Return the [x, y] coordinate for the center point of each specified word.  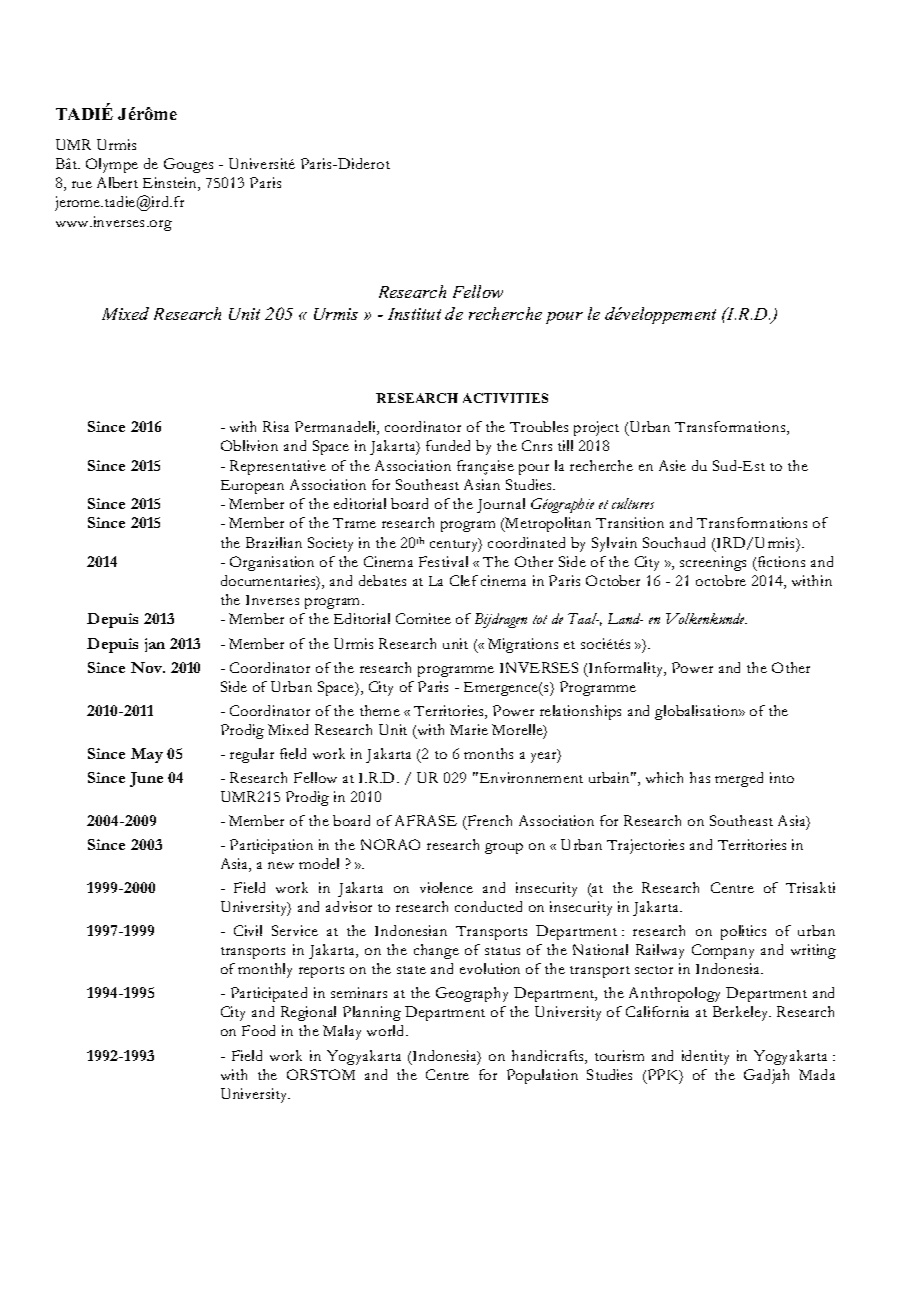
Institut [414, 314]
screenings [713, 563]
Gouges [188, 165]
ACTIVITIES [505, 398]
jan [155, 645]
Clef [464, 580]
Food [258, 1030]
